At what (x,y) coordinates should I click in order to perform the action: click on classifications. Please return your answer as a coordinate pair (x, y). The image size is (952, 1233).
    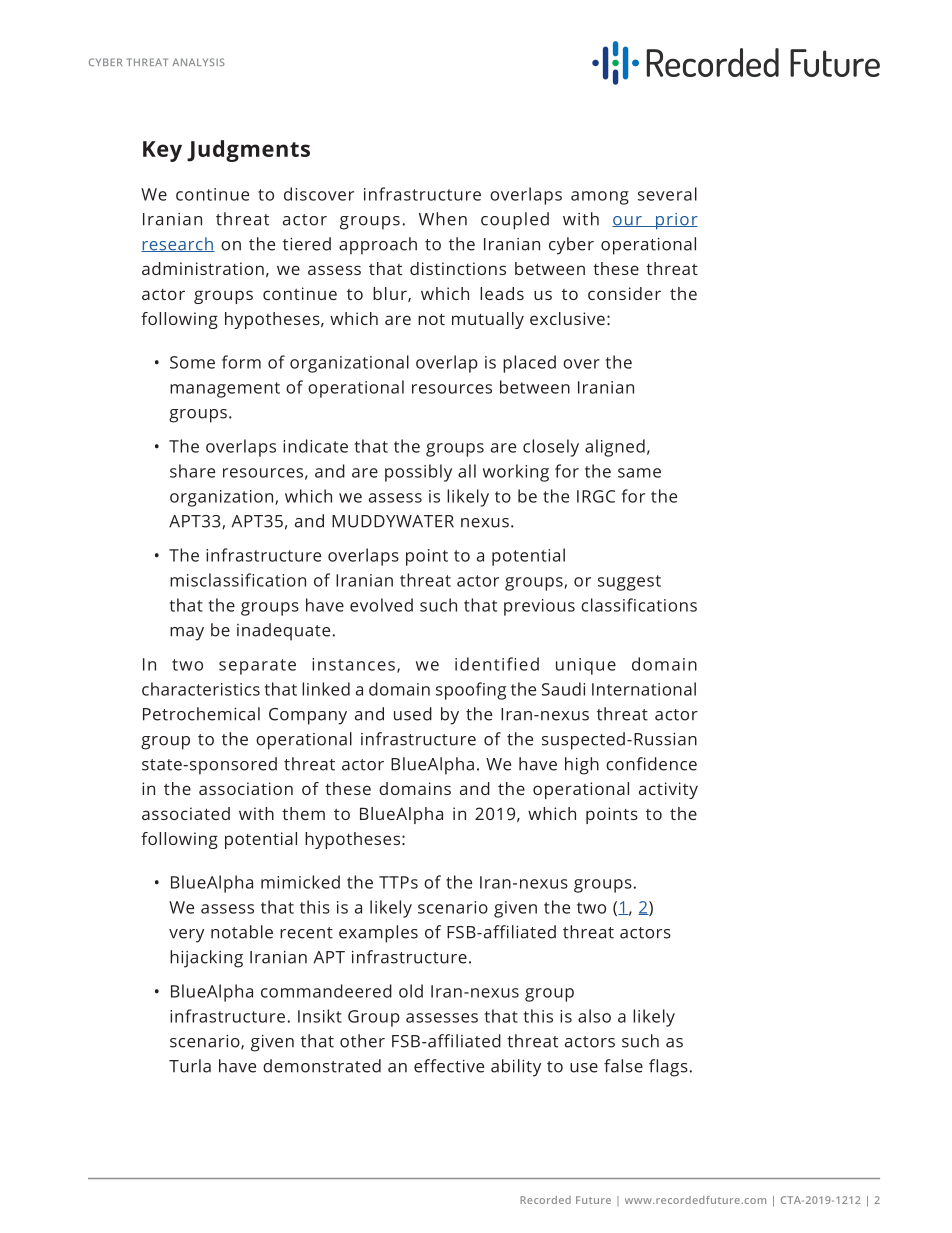
    Looking at the image, I should click on (639, 605).
